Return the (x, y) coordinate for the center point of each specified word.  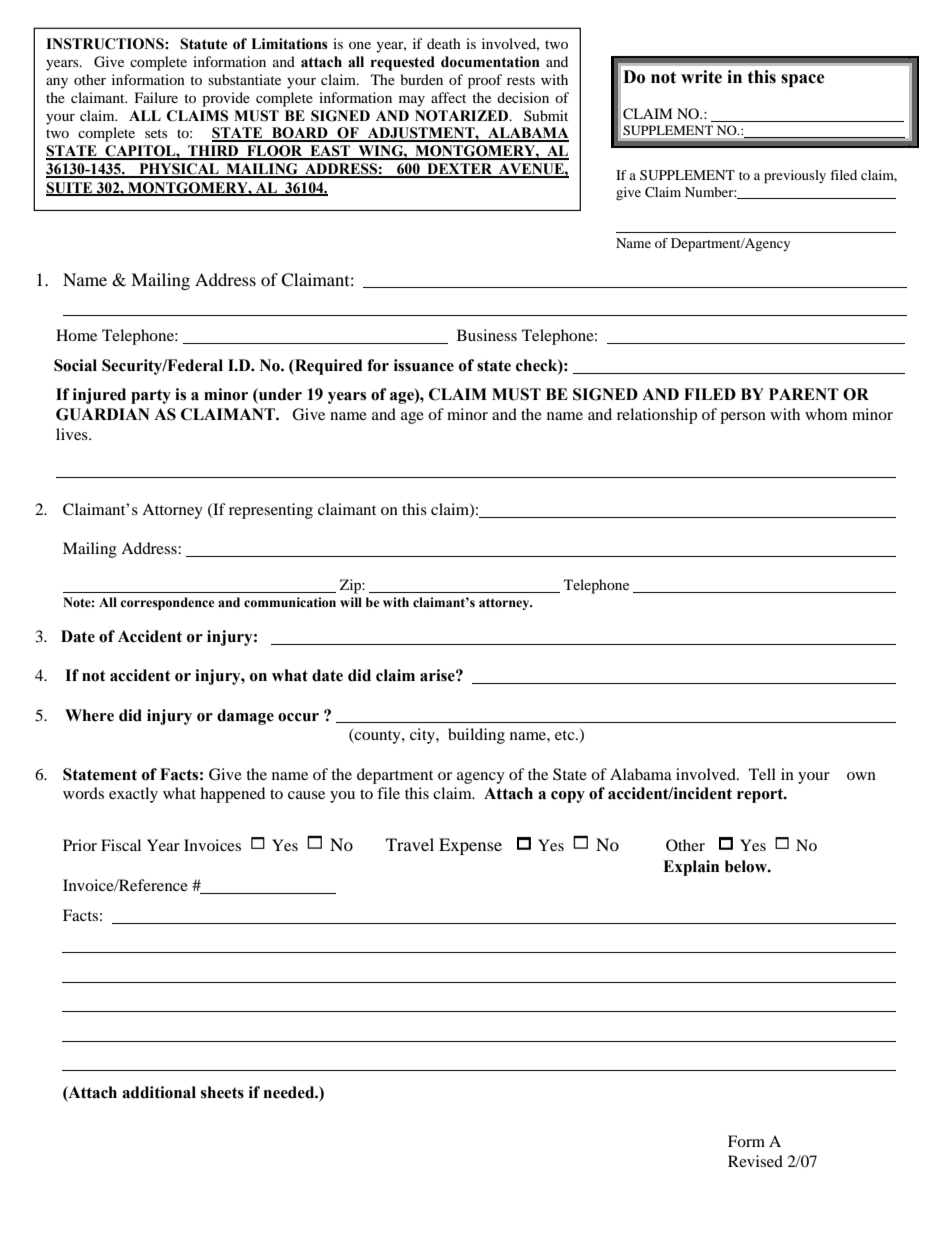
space (803, 80)
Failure (156, 97)
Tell (762, 774)
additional (159, 1092)
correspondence (167, 603)
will (351, 602)
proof (485, 81)
